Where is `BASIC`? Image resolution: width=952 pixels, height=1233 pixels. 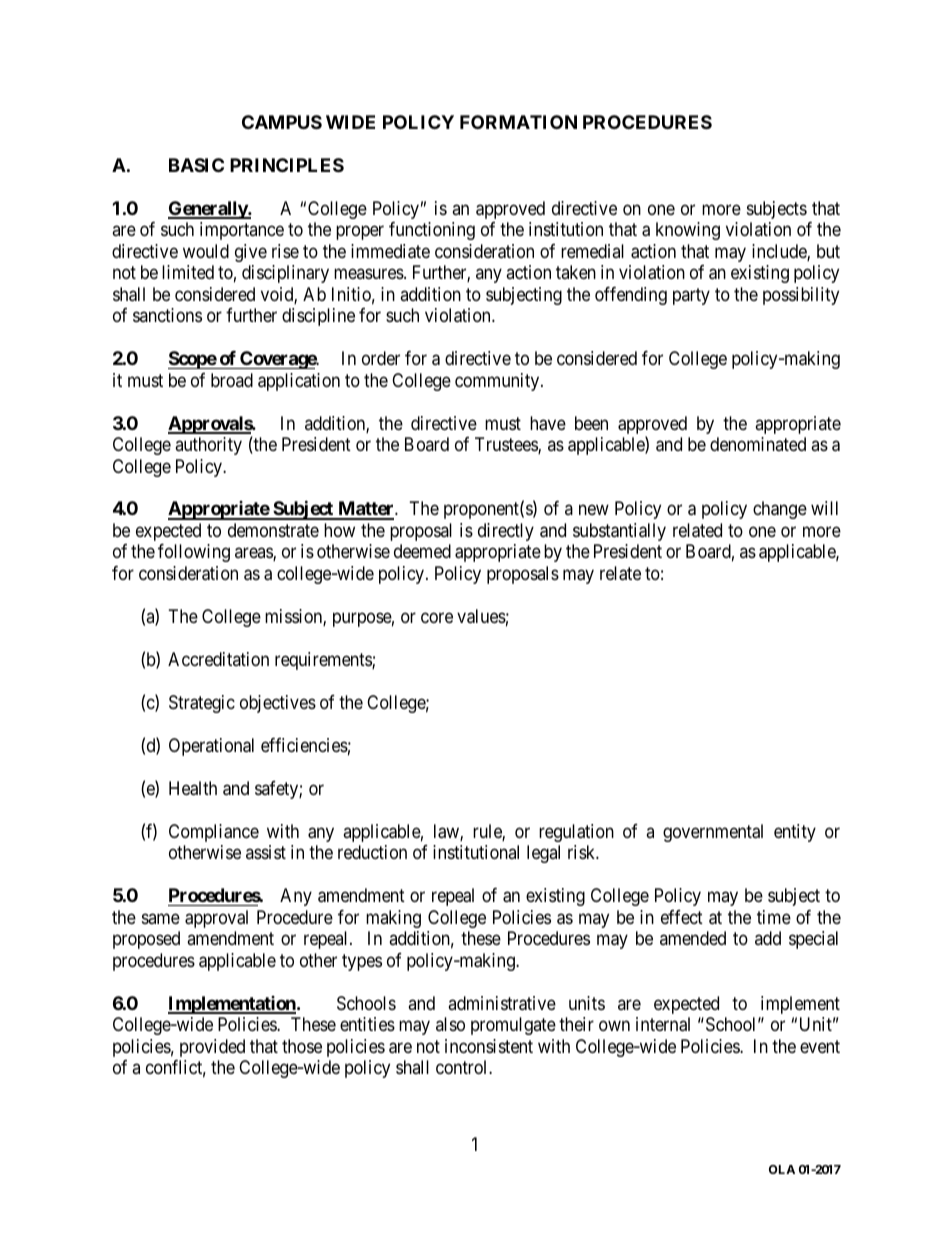 BASIC is located at coordinates (196, 165).
